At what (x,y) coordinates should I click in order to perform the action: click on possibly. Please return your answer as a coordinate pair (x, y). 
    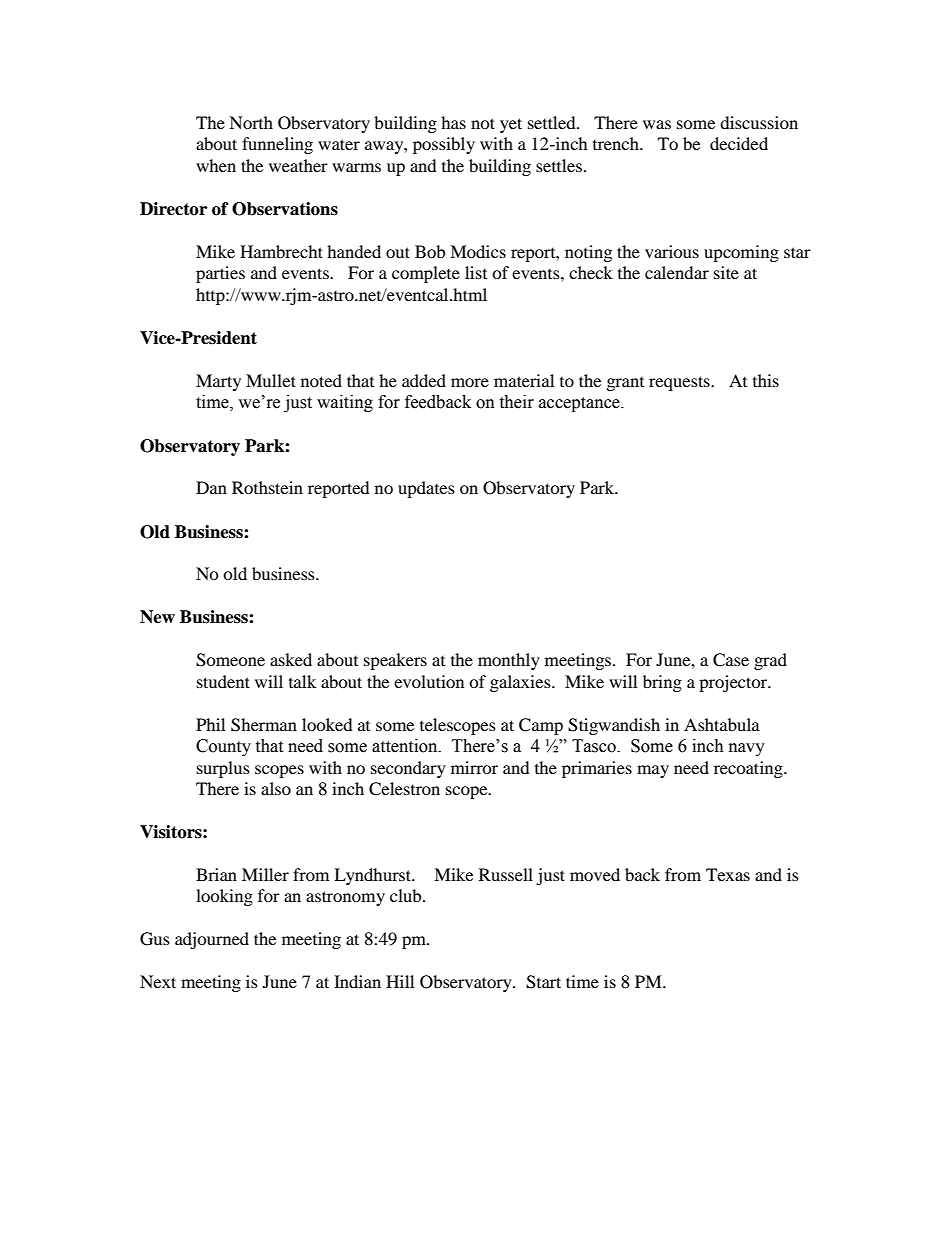
    Looking at the image, I should click on (444, 145).
